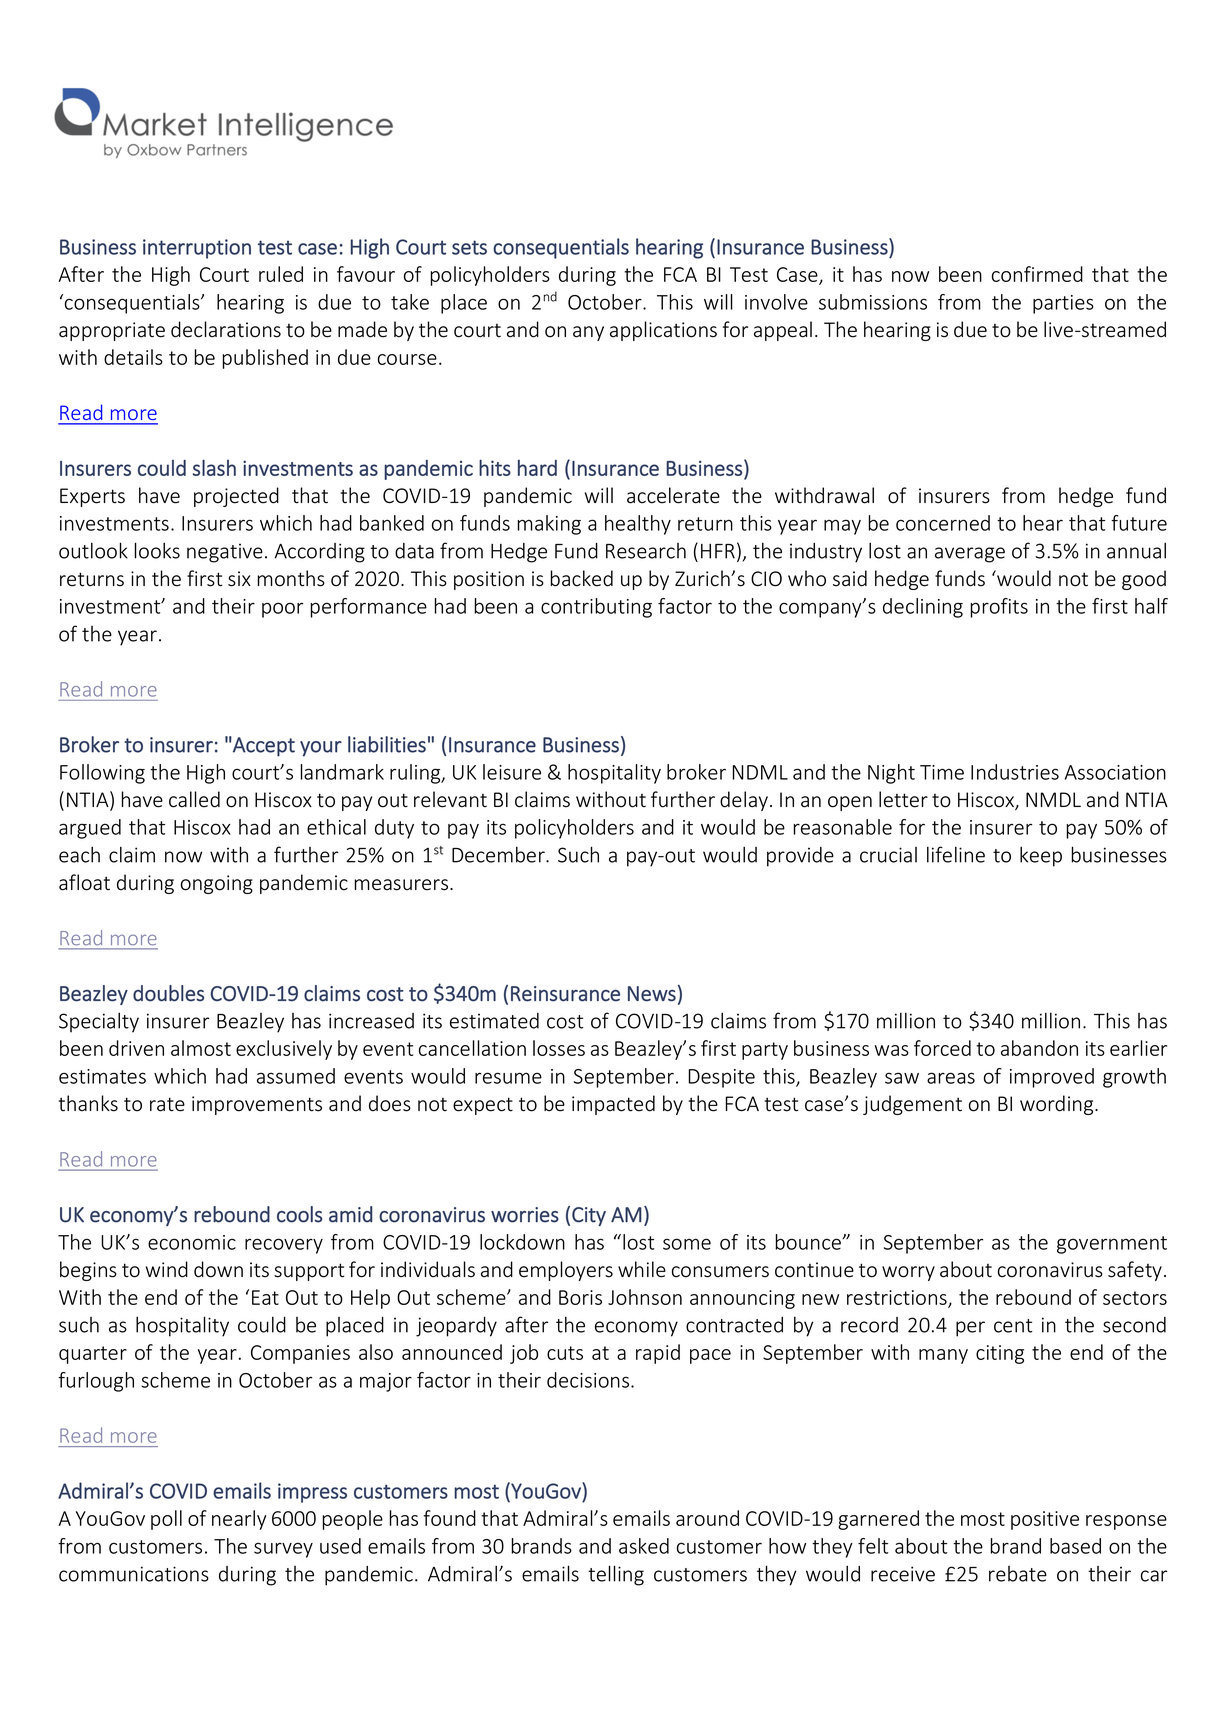 This page has height=1733, width=1226. What do you see at coordinates (239, 579) in the page?
I see `six` at bounding box center [239, 579].
